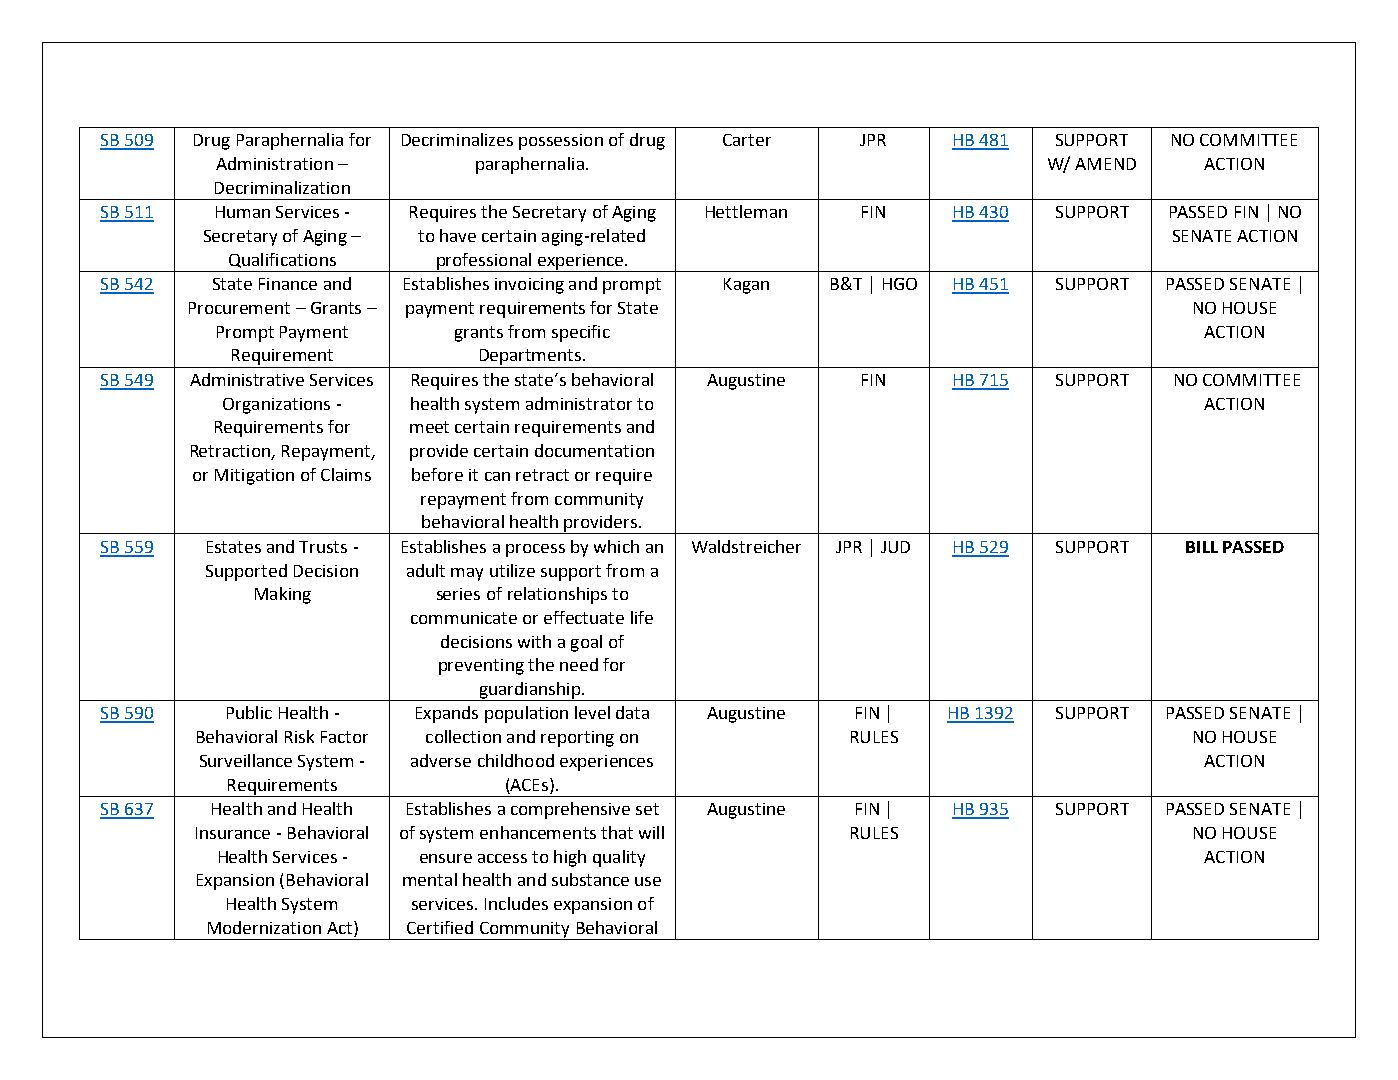 Image resolution: width=1398 pixels, height=1080 pixels. I want to click on Trusts, so click(323, 547).
